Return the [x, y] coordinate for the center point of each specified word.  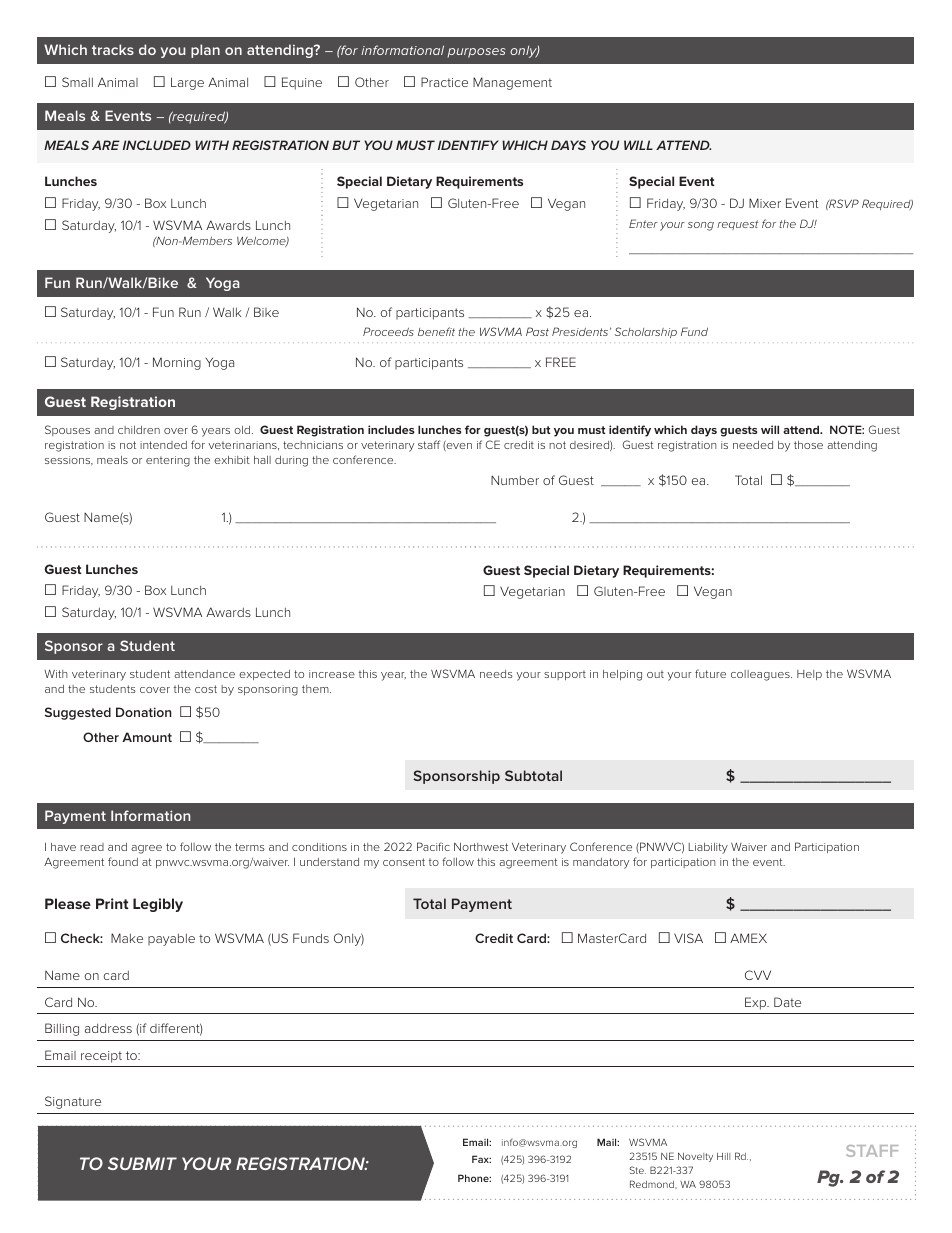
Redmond [653, 1184]
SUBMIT [142, 1163]
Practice [444, 82]
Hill [723, 1156]
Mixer [765, 203]
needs [496, 674]
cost [206, 689]
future [710, 673]
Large [187, 83]
